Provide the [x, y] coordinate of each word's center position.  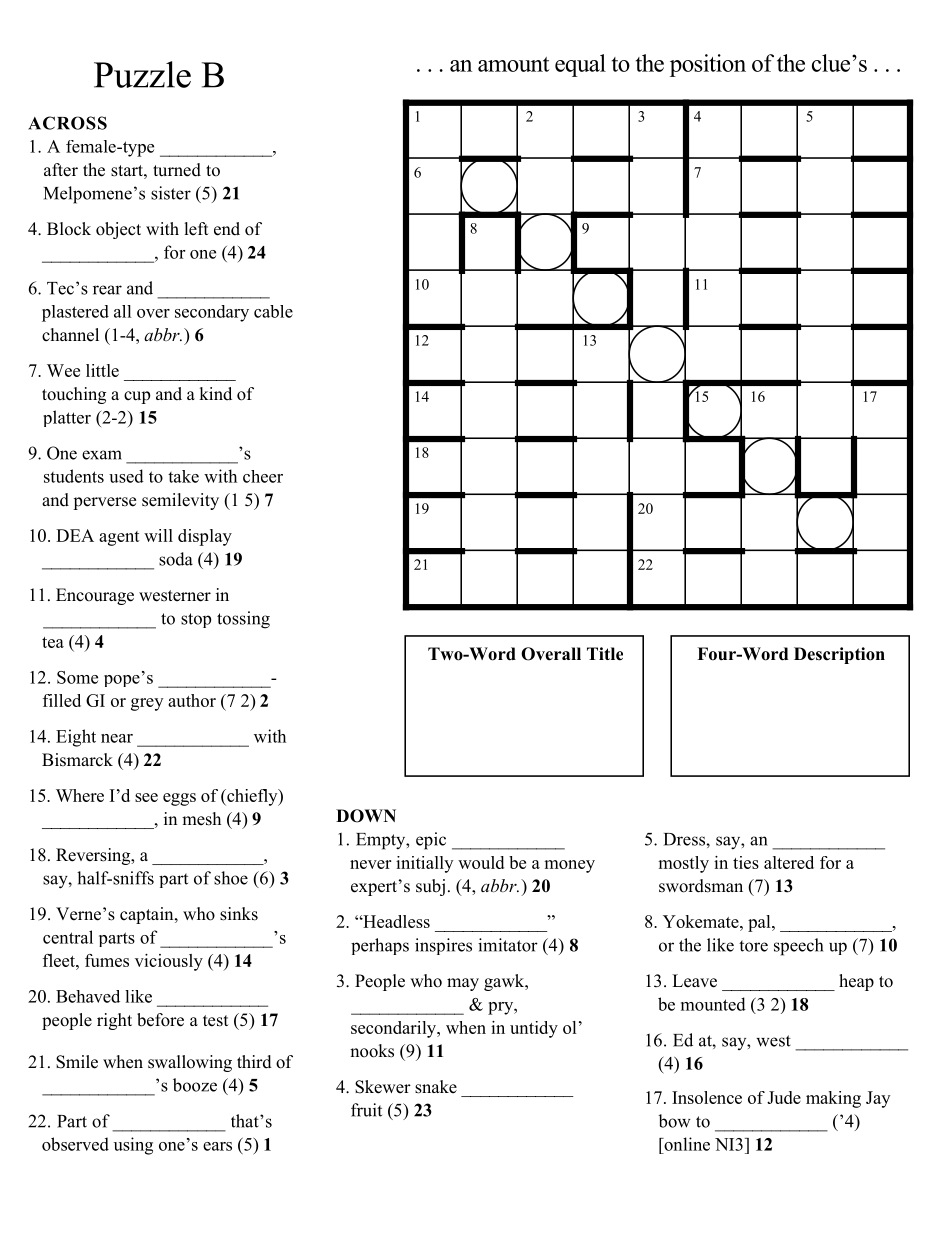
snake [436, 1087]
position [708, 65]
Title [605, 654]
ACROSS [67, 123]
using [133, 1146]
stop [196, 620]
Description [839, 655]
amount [514, 64]
